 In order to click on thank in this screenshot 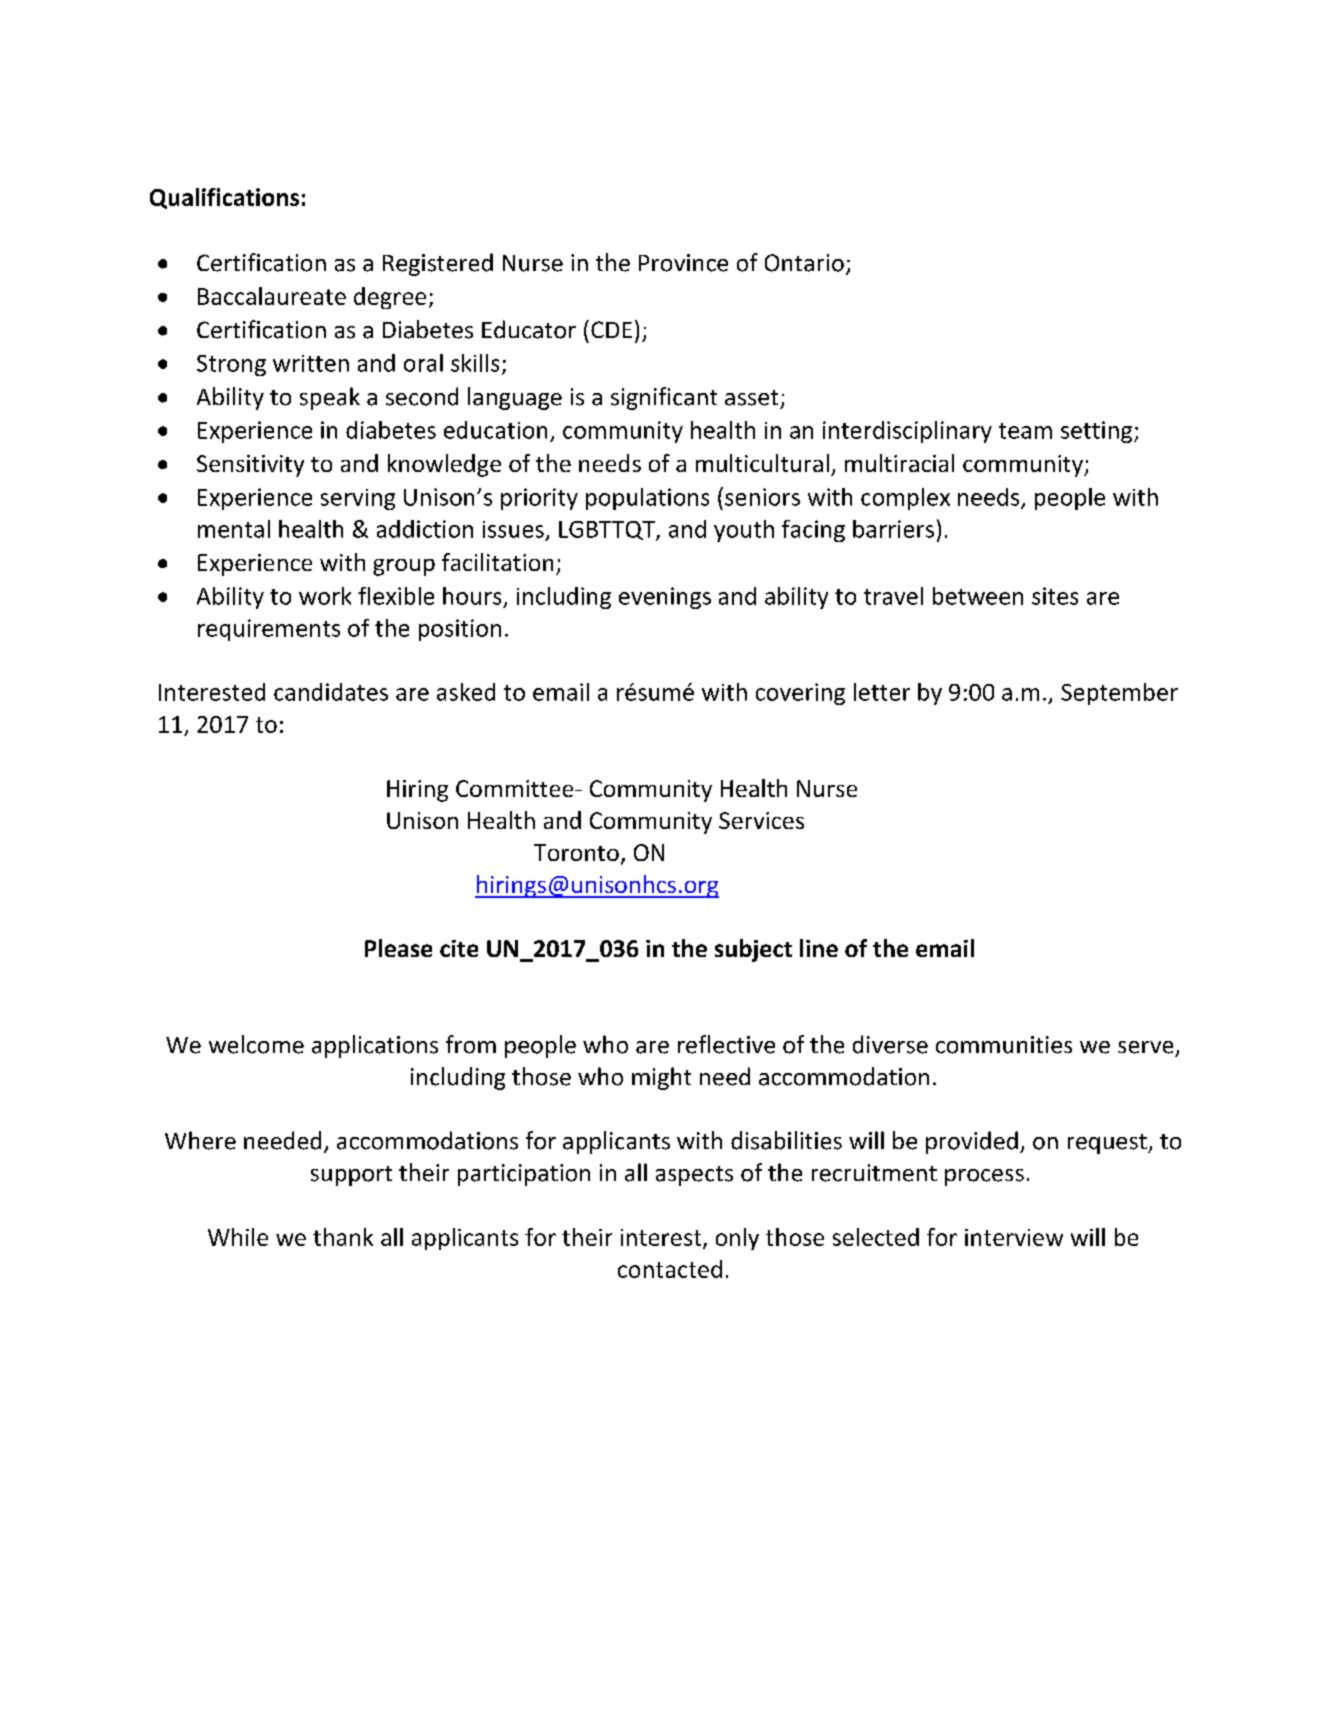, I will do `click(343, 1237)`.
